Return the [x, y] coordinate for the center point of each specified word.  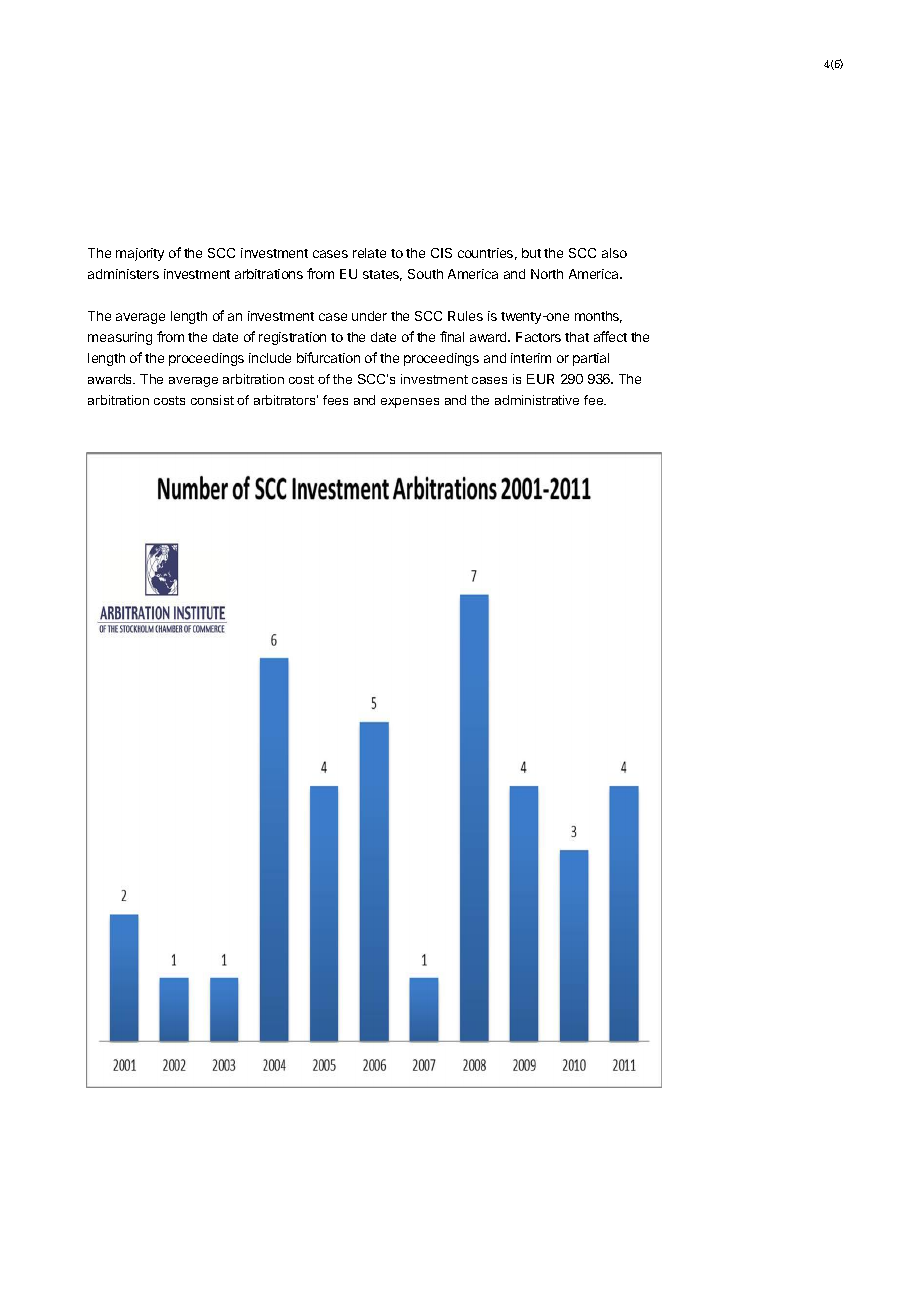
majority [140, 254]
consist [212, 400]
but [531, 253]
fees [335, 400]
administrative [537, 400]
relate [369, 253]
